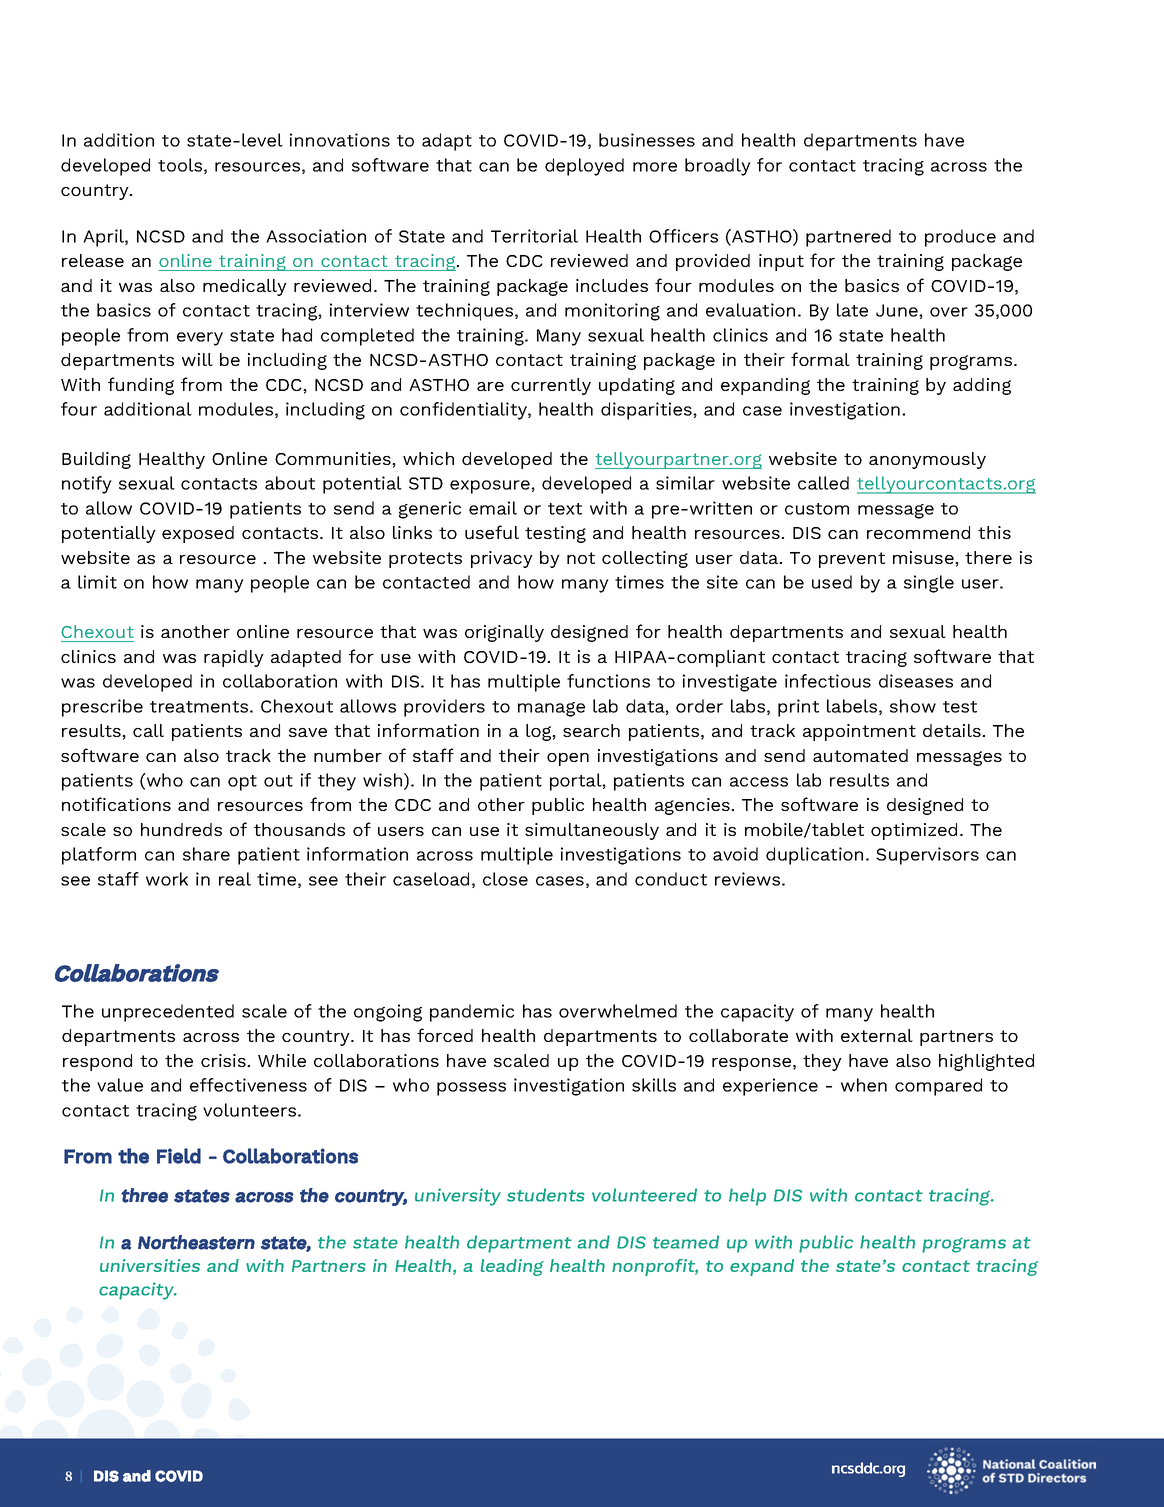 The height and width of the image is (1507, 1164). What do you see at coordinates (181, 829) in the image?
I see `hundreds` at bounding box center [181, 829].
